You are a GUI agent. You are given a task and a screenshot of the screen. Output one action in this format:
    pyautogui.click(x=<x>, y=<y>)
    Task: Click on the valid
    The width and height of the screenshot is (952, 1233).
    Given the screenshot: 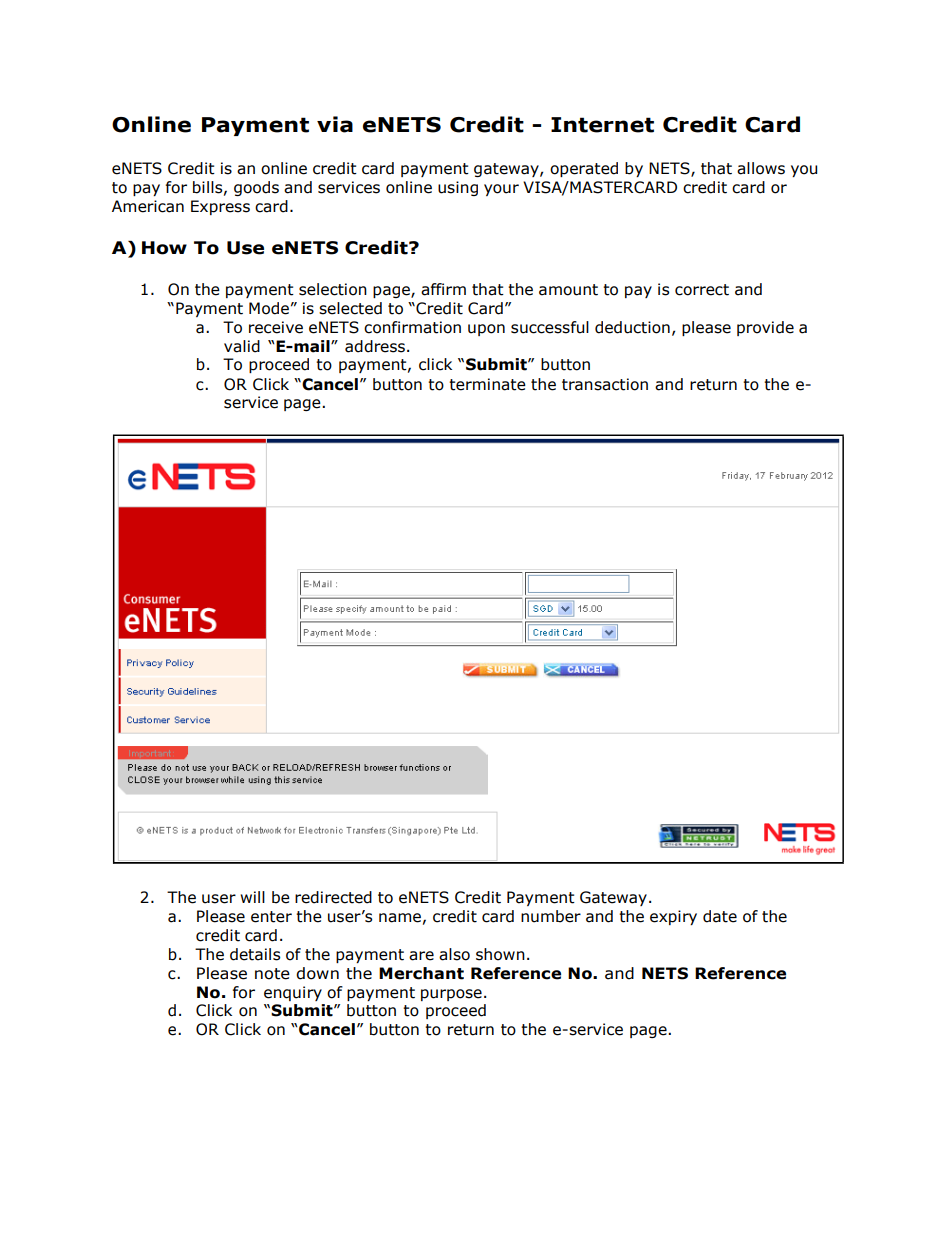 What is the action you would take?
    pyautogui.click(x=242, y=346)
